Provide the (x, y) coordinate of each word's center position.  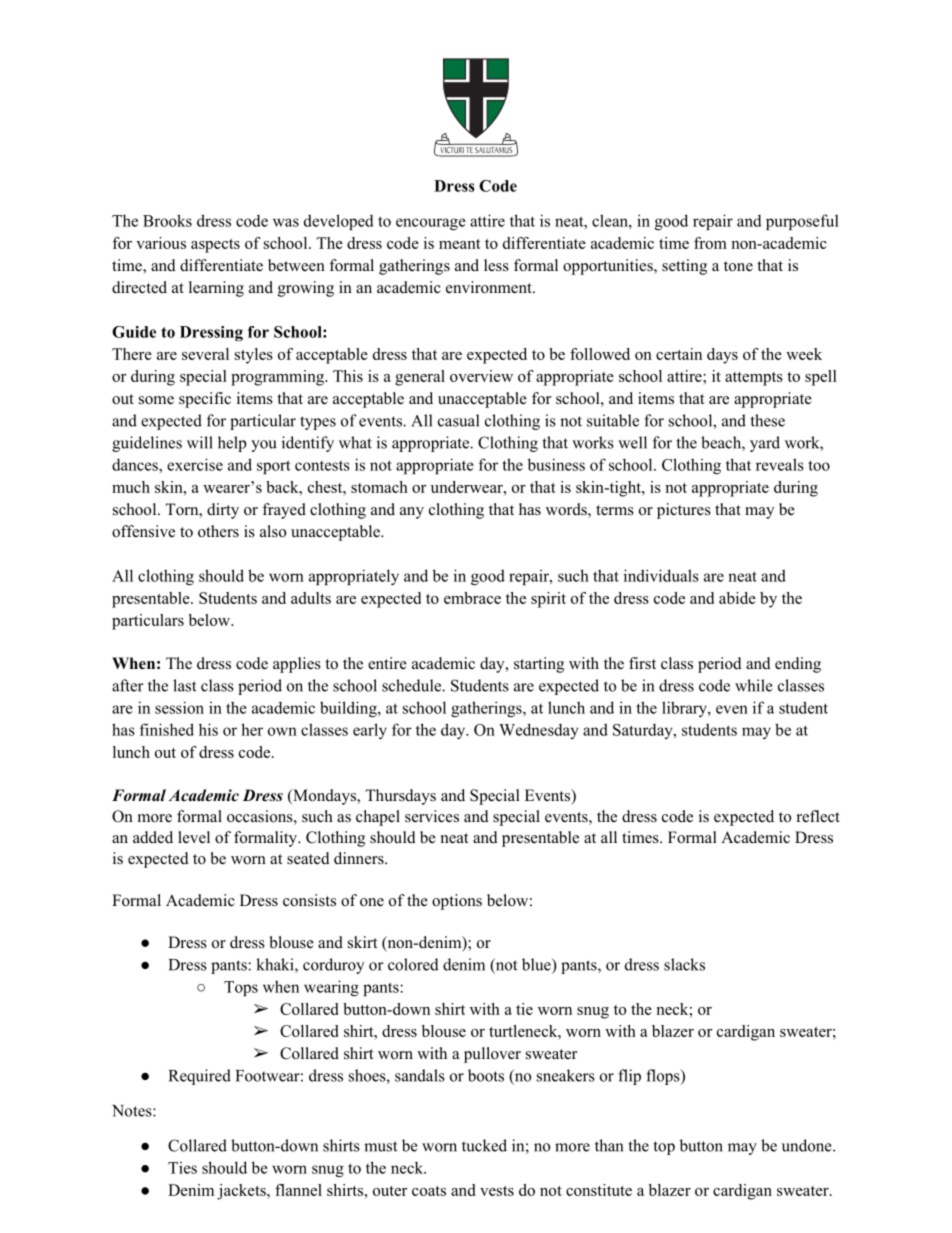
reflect (818, 816)
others (218, 531)
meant (460, 244)
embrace (472, 598)
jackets (242, 1192)
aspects (215, 246)
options (457, 902)
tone (738, 266)
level (194, 837)
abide (737, 598)
